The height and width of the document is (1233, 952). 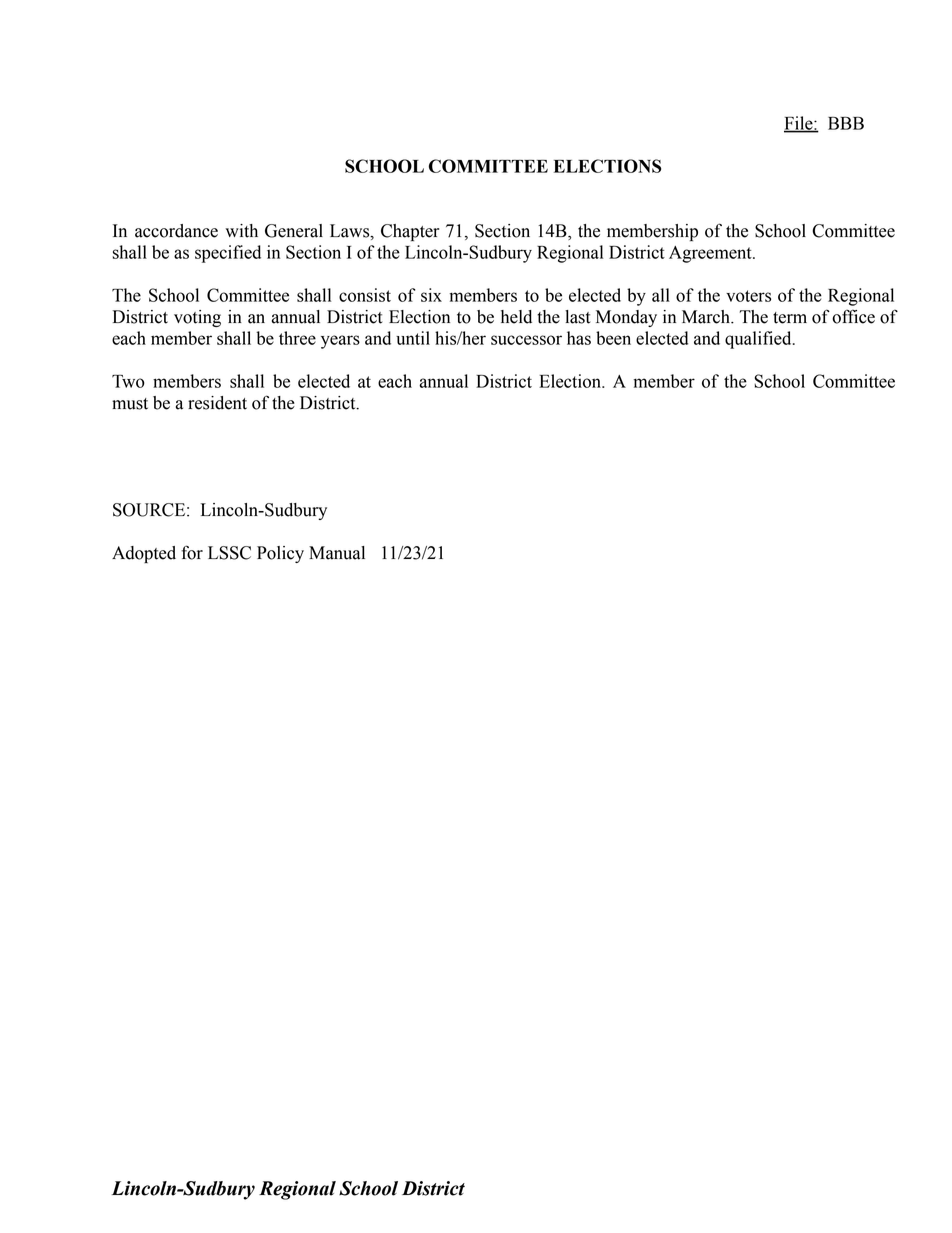 What do you see at coordinates (192, 552) in the document?
I see `for` at bounding box center [192, 552].
